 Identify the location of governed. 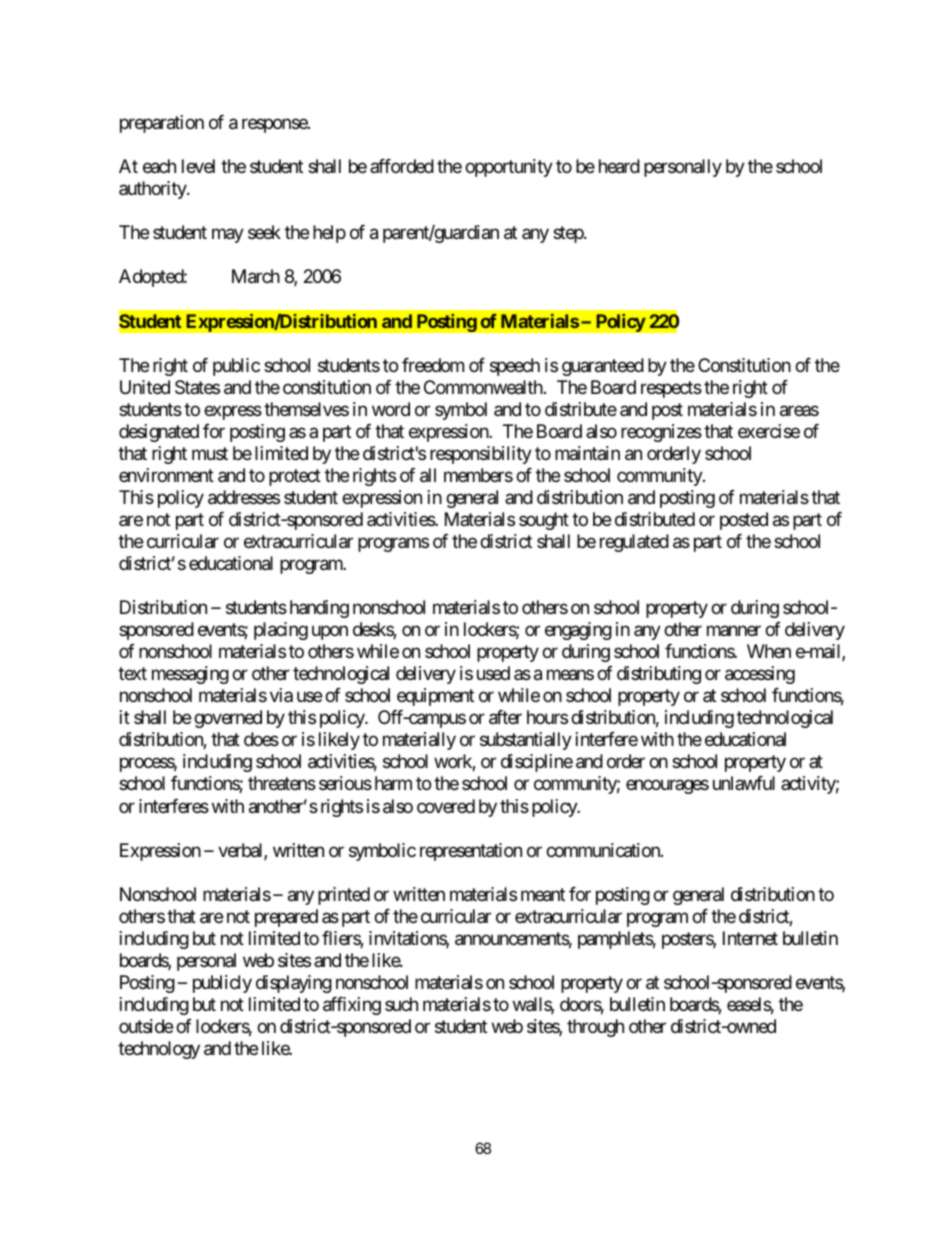
(228, 719).
